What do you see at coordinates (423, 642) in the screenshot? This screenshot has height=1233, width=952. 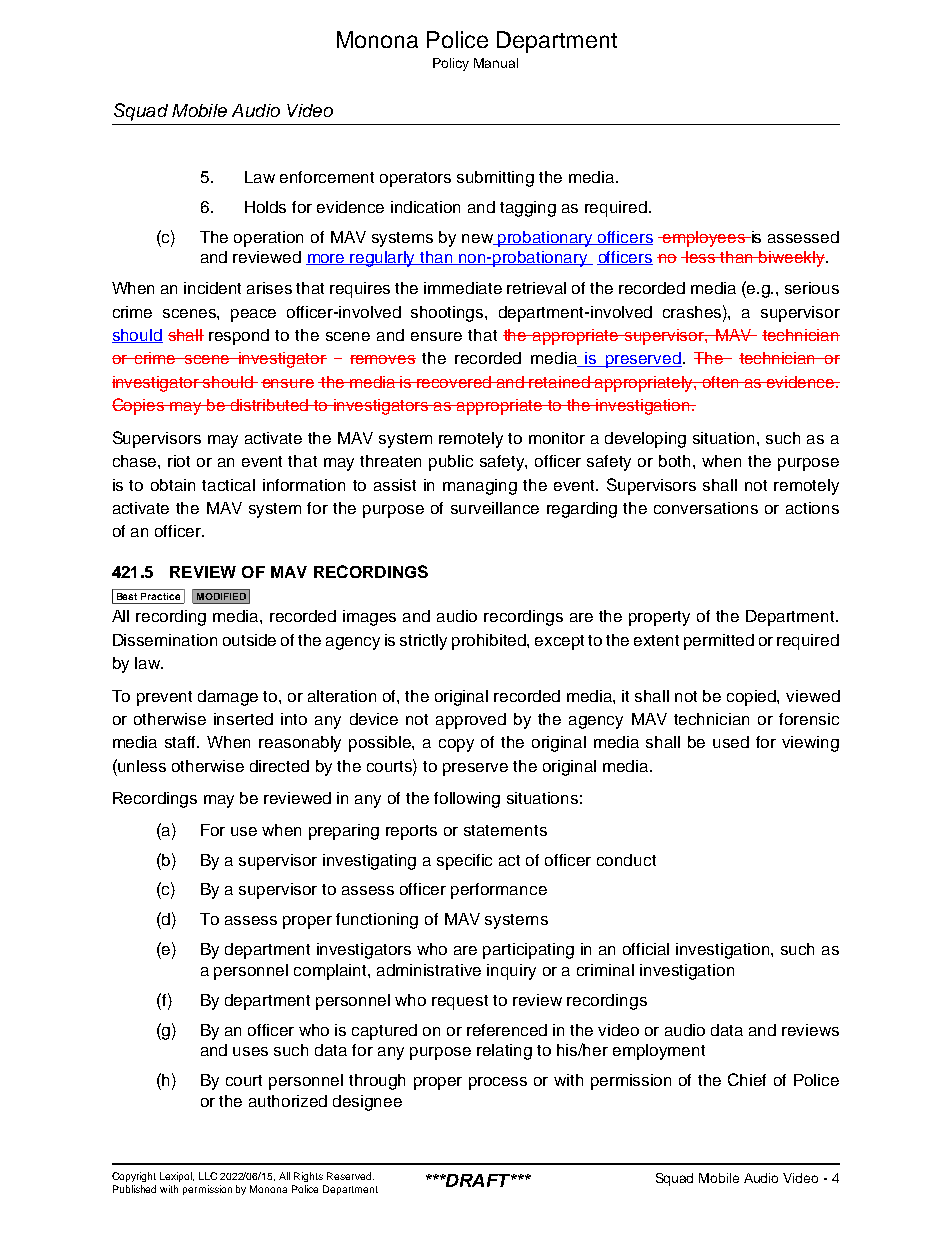 I see `strictly` at bounding box center [423, 642].
